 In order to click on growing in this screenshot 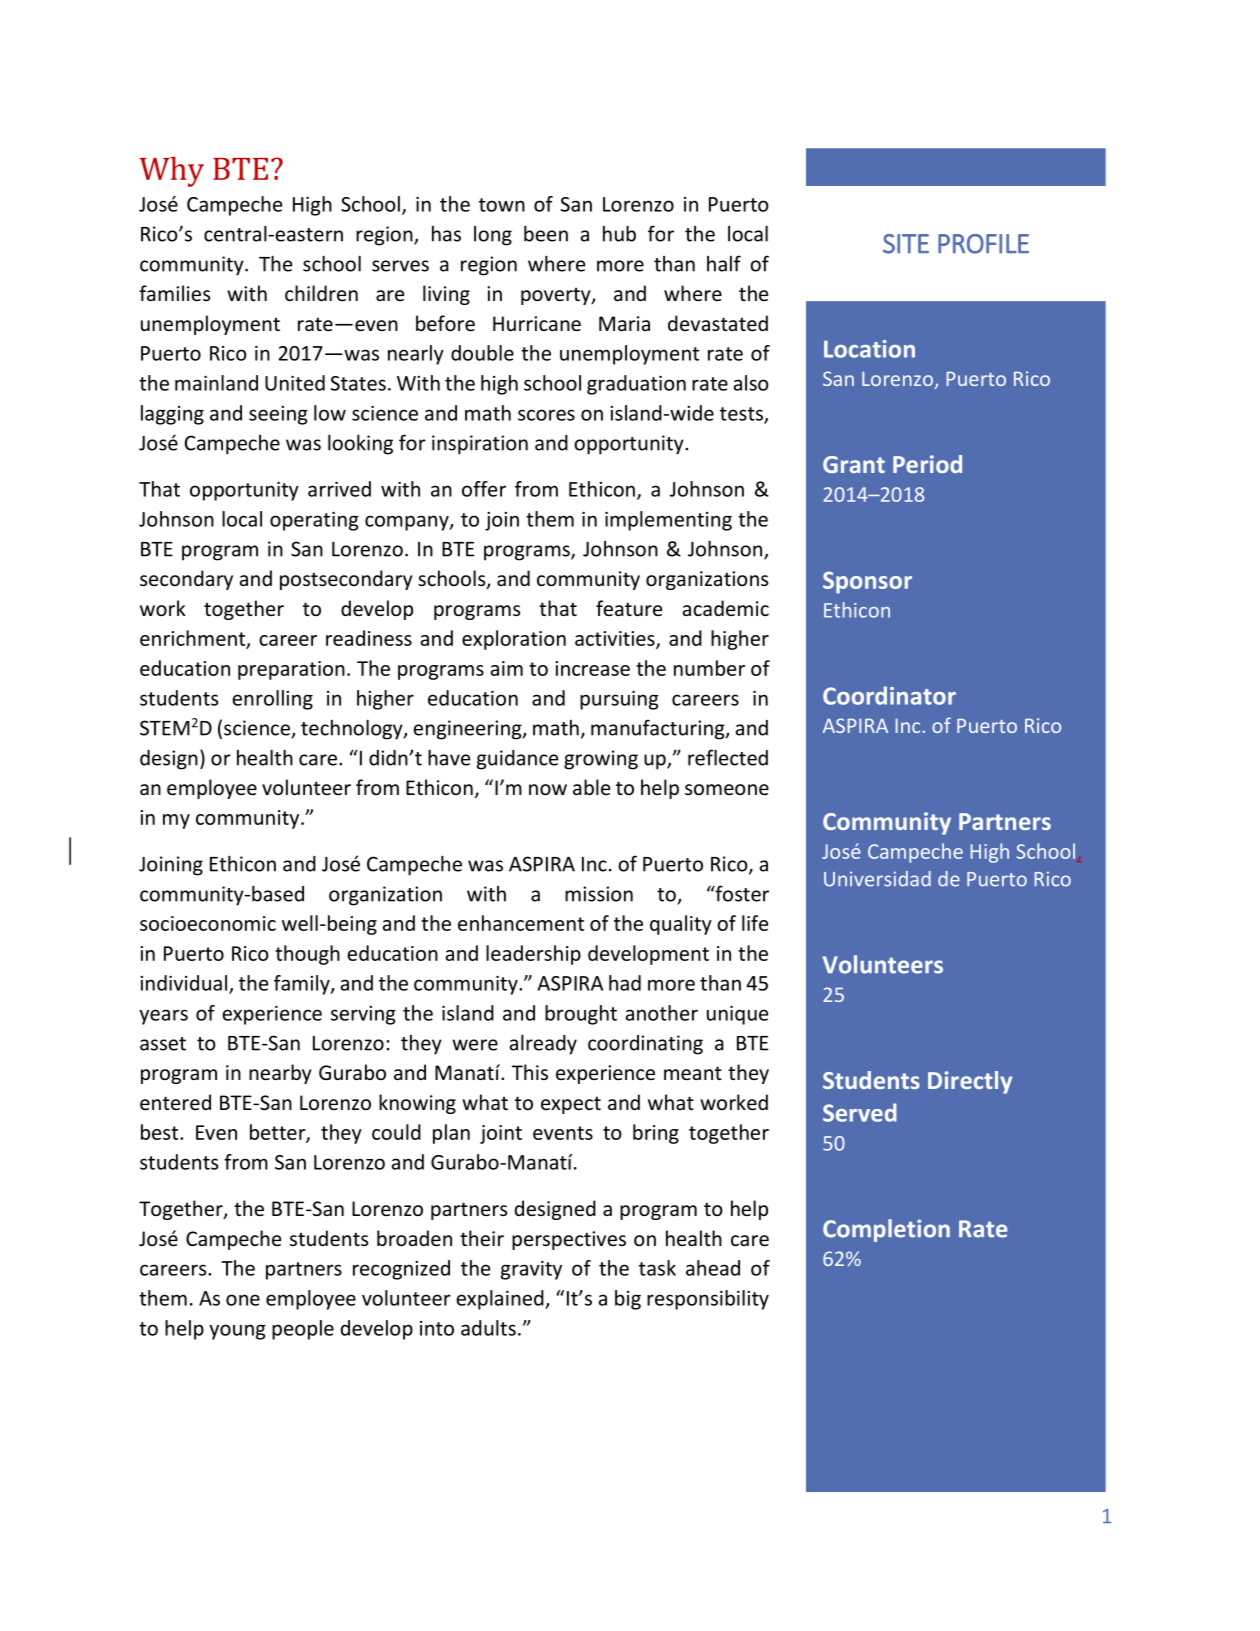, I will do `click(601, 760)`.
